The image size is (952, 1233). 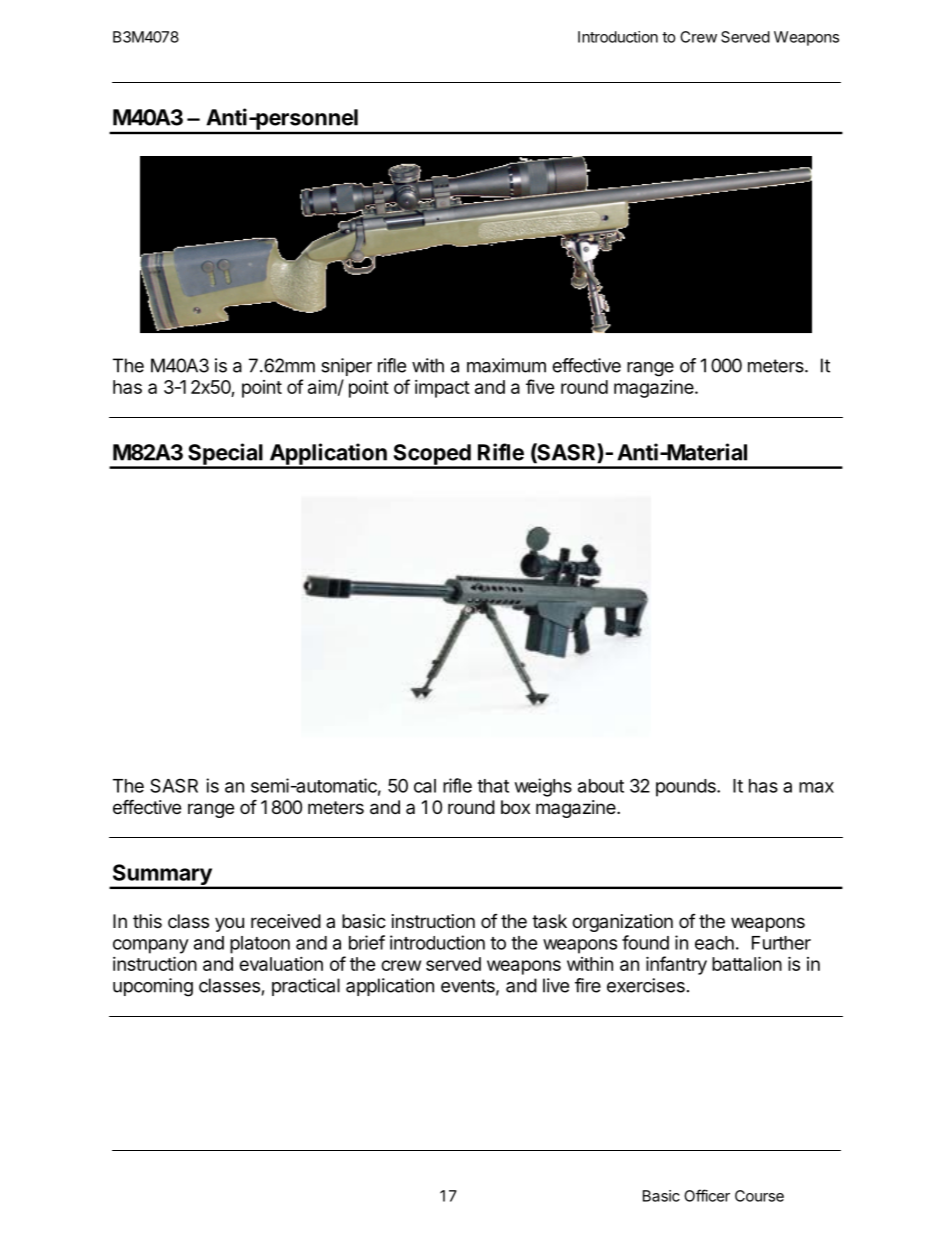 I want to click on box, so click(x=515, y=807).
